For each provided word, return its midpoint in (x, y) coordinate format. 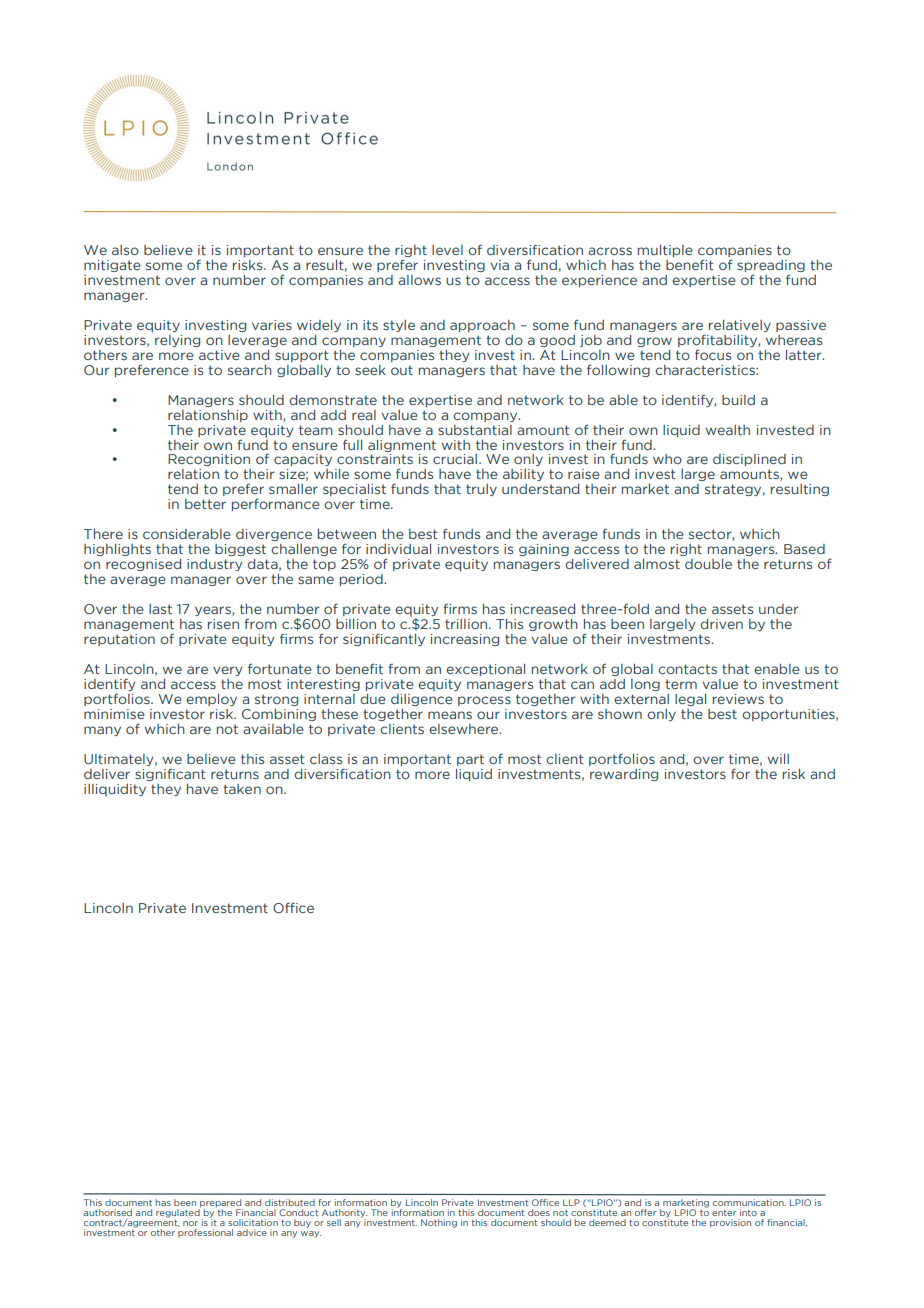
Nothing (439, 1223)
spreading (771, 267)
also (125, 250)
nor (190, 1223)
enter (724, 1213)
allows (419, 280)
